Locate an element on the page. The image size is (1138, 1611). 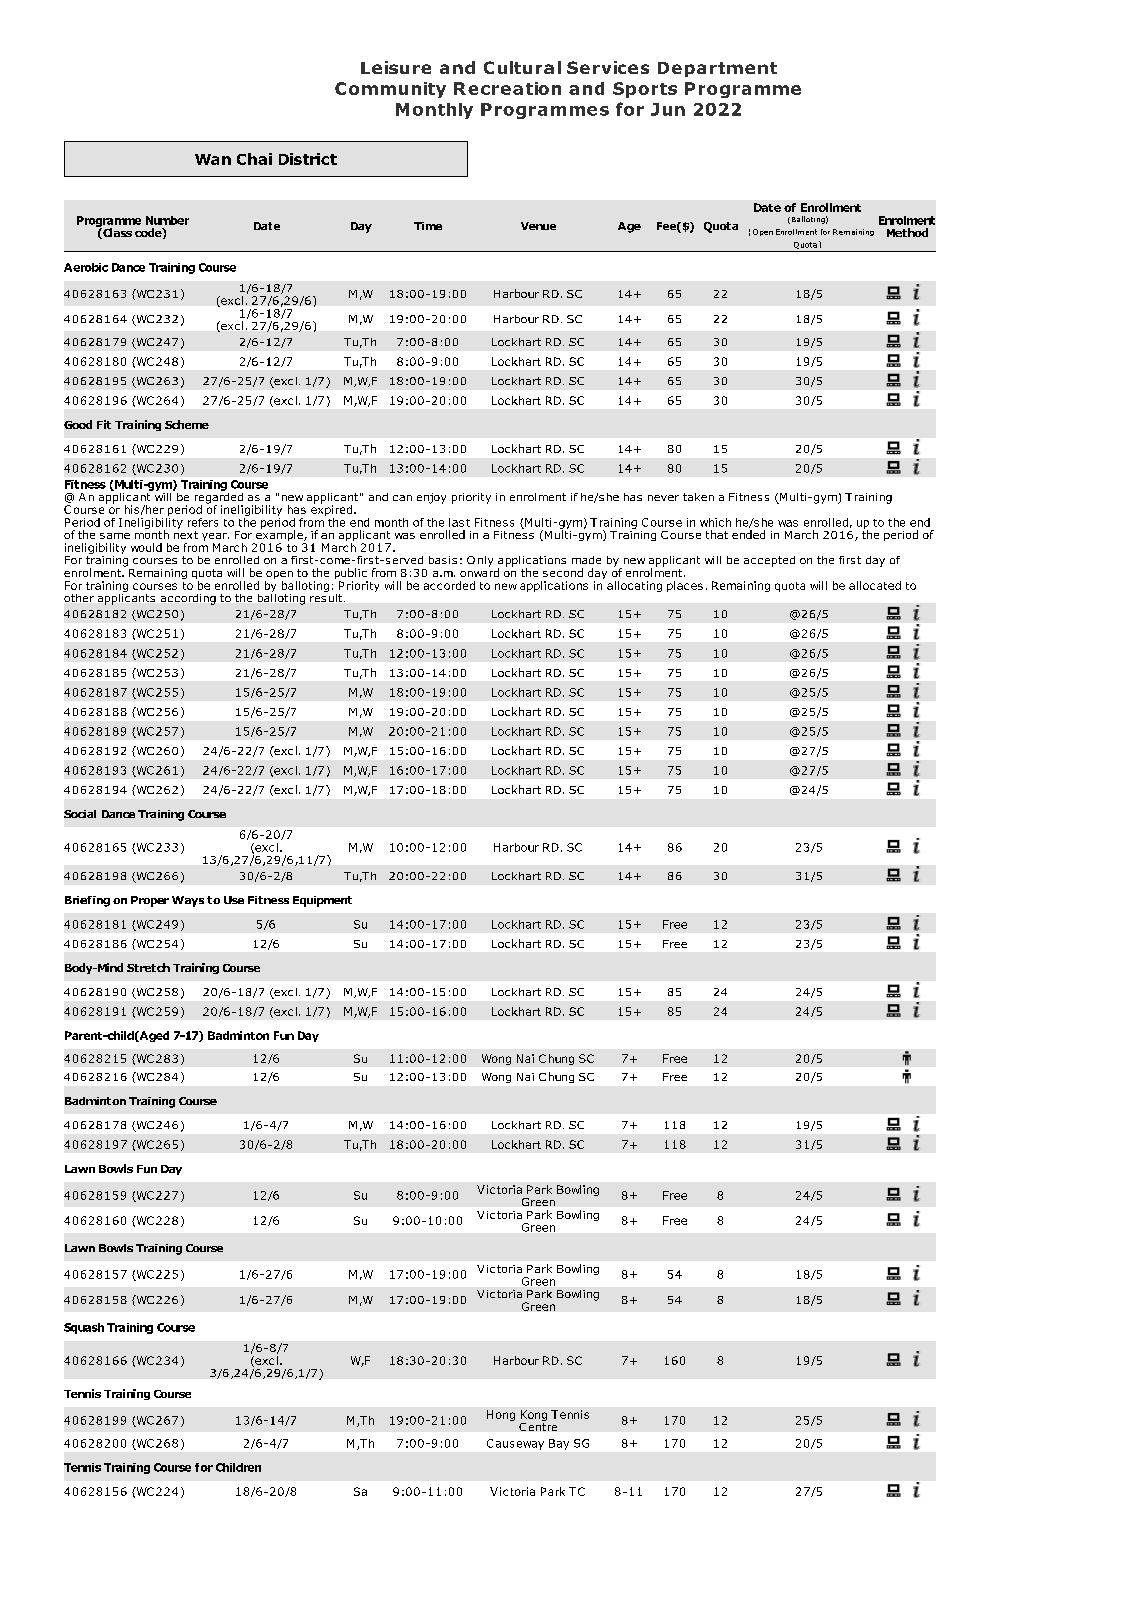
Hong is located at coordinates (501, 1415).
